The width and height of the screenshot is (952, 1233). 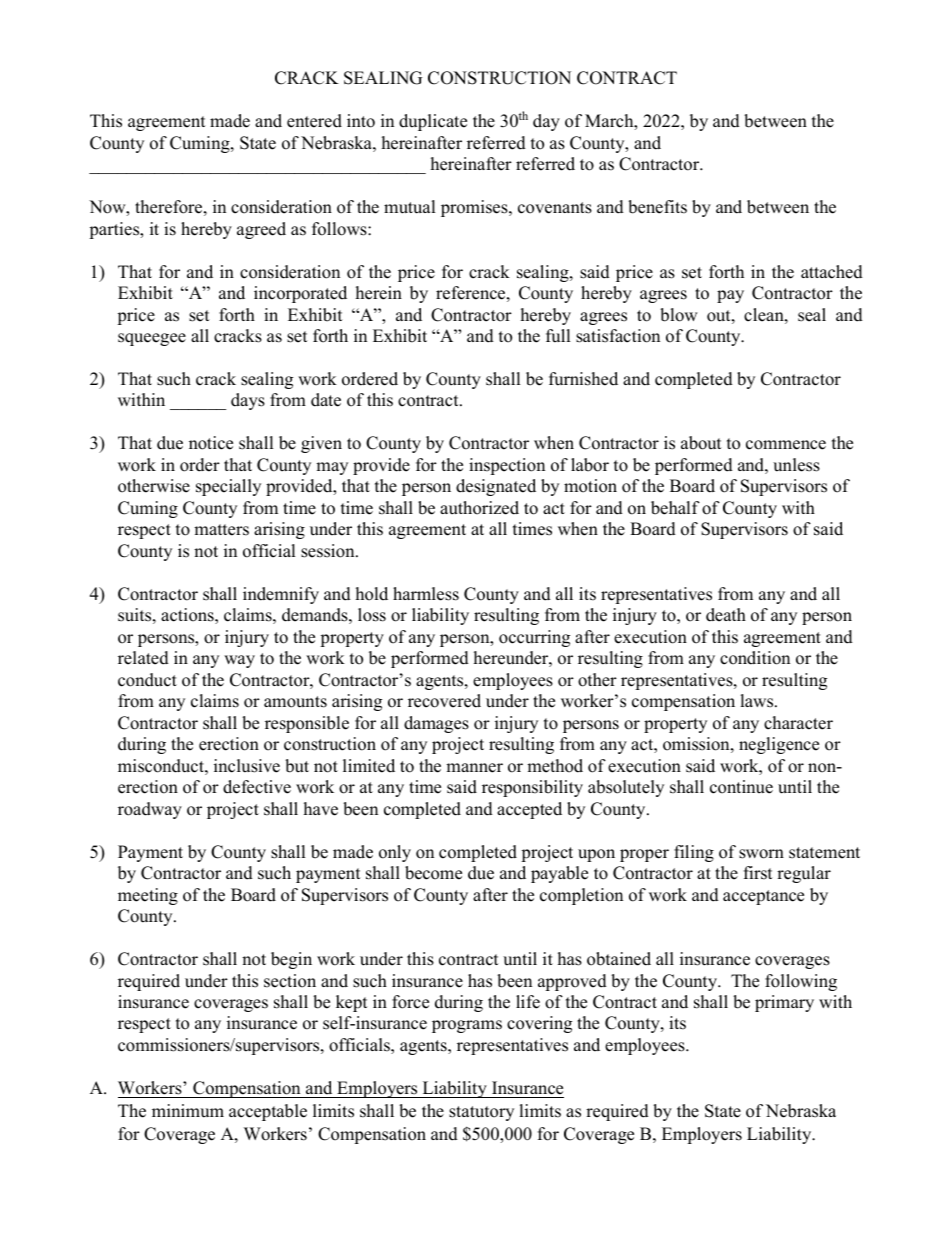 What do you see at coordinates (786, 445) in the screenshot?
I see `commence` at bounding box center [786, 445].
